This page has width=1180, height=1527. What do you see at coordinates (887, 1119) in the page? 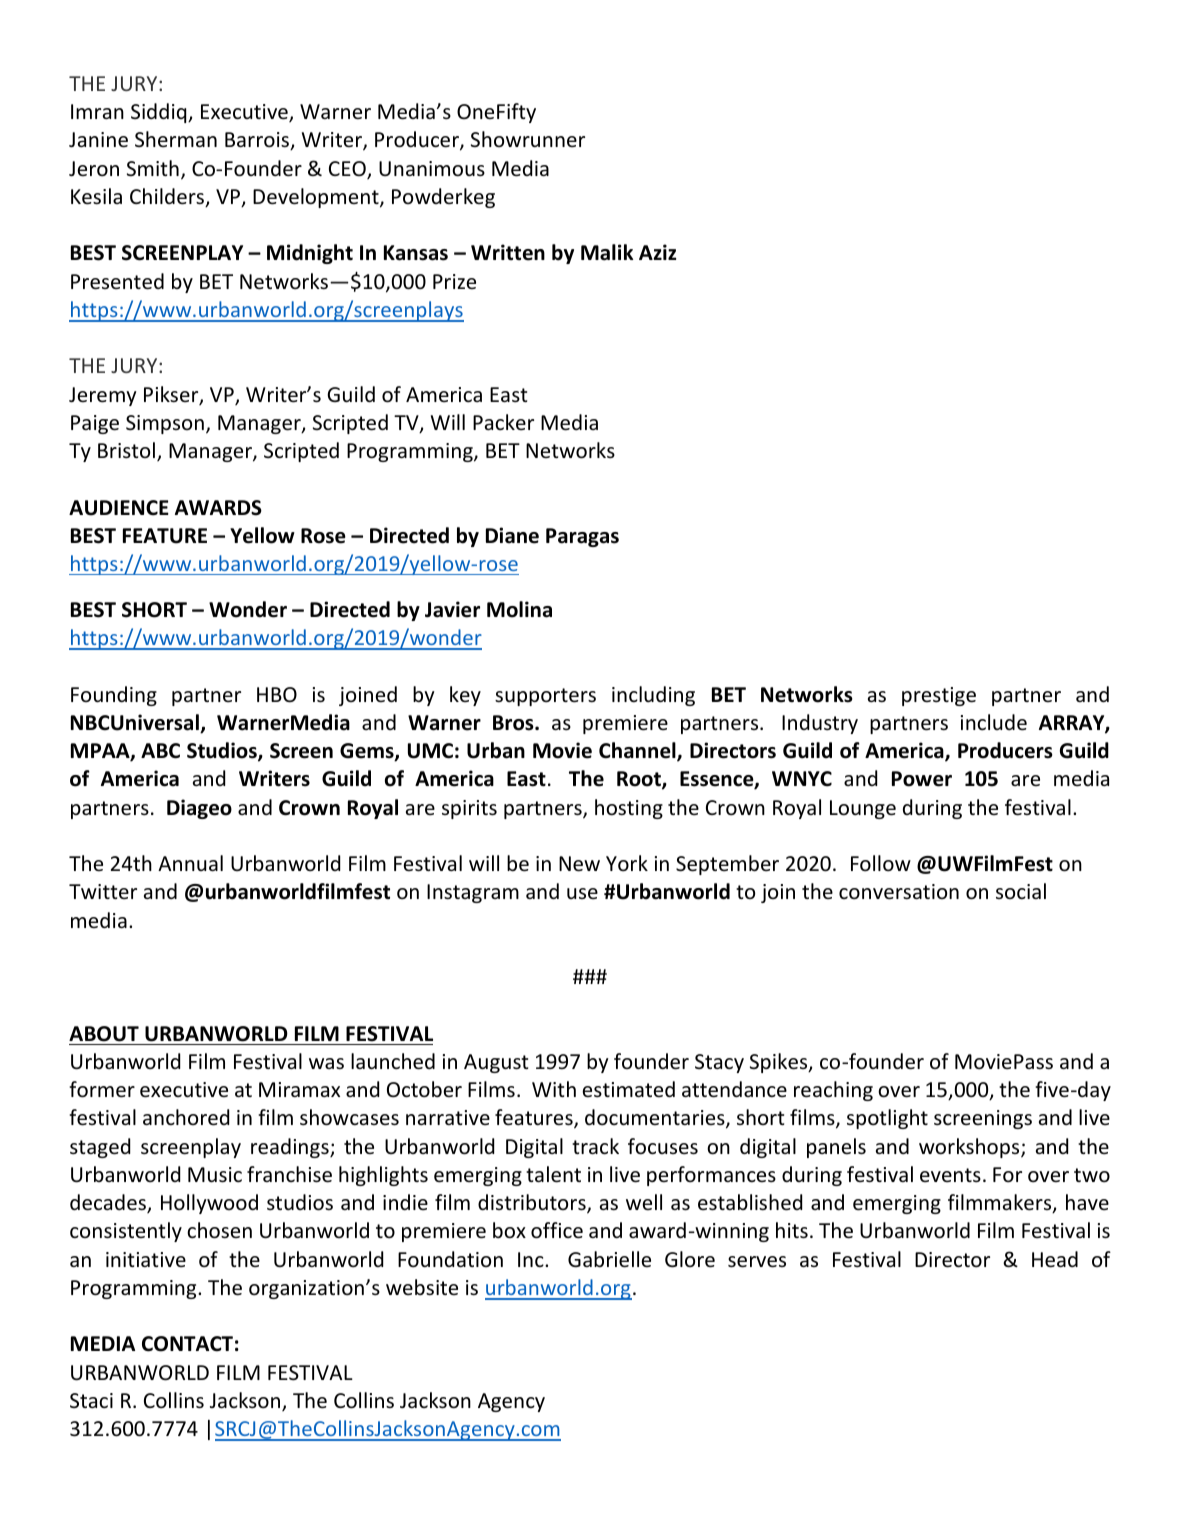
I see `spotlight` at bounding box center [887, 1119].
